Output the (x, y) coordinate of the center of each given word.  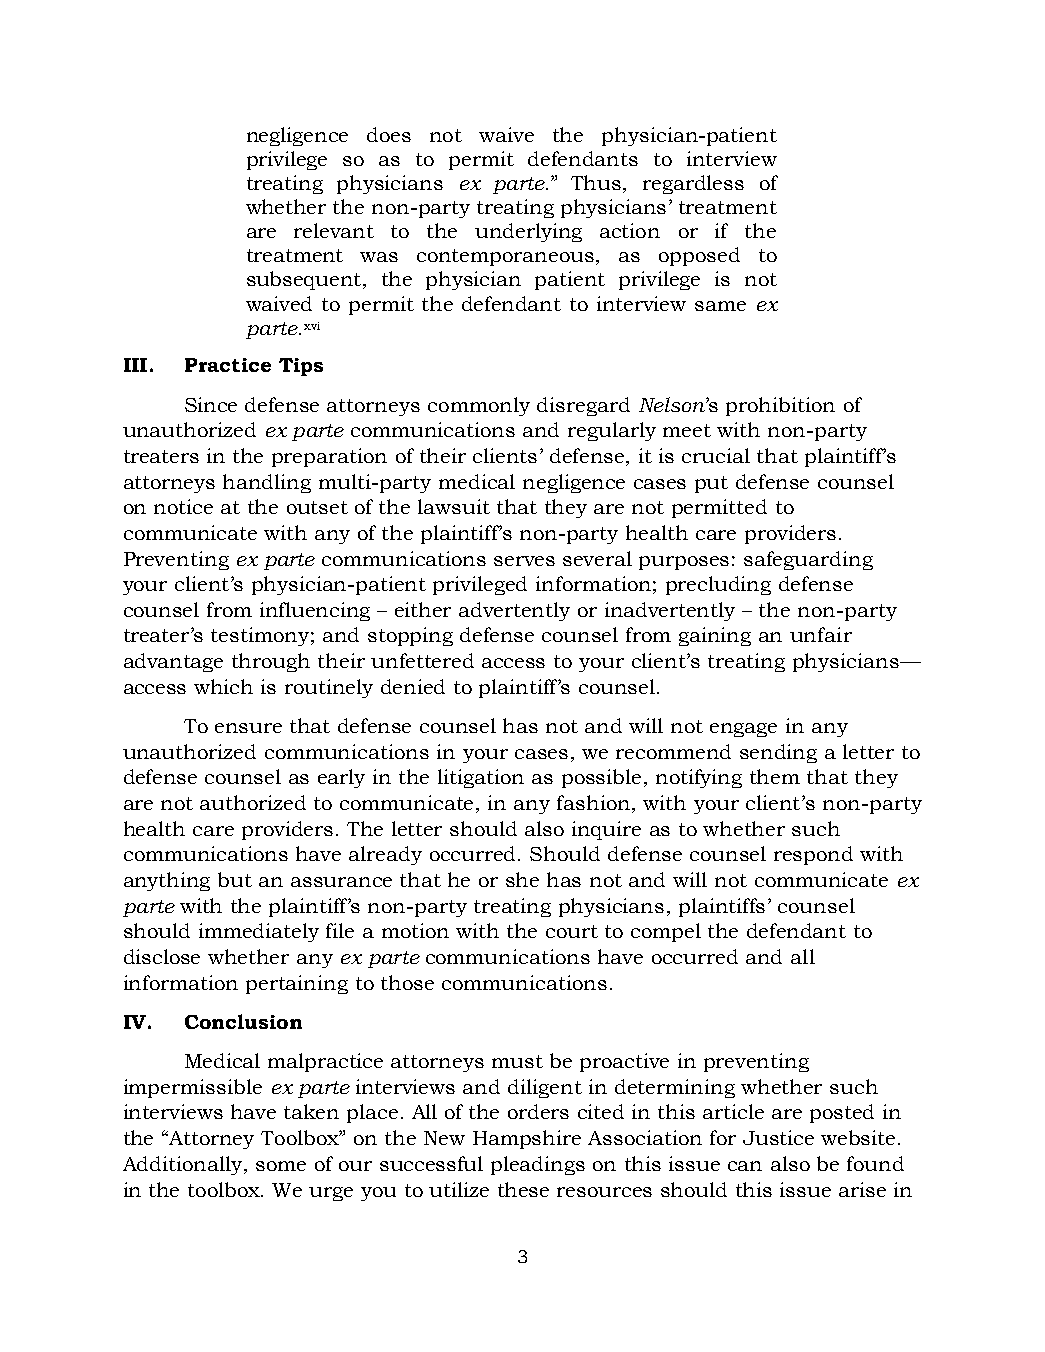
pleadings (538, 1165)
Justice (778, 1137)
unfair (821, 634)
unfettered (422, 660)
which (223, 686)
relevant (334, 230)
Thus (597, 184)
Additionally (184, 1165)
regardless (693, 184)
